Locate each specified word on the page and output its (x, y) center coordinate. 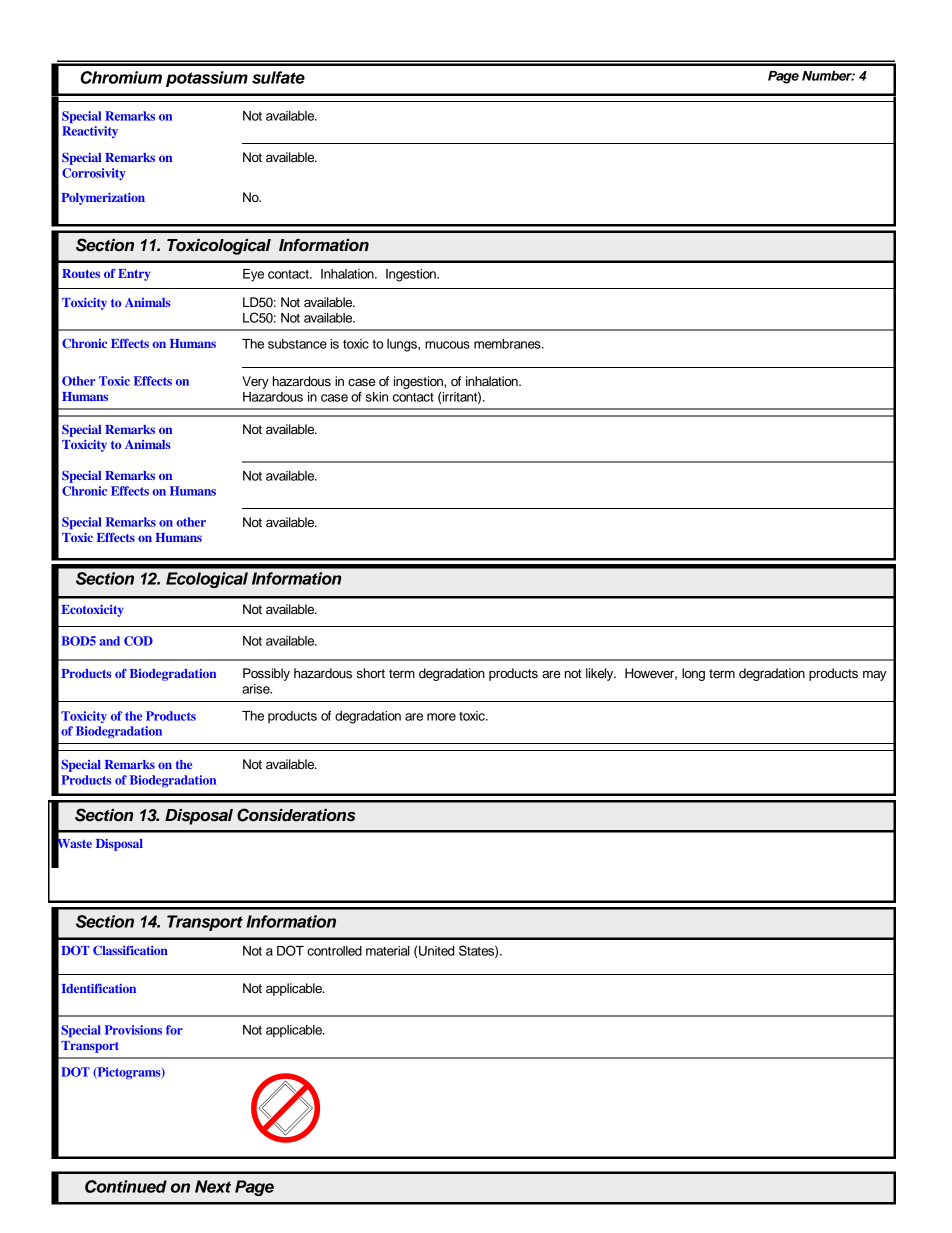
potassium (207, 79)
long (693, 674)
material (388, 951)
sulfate (278, 77)
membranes (508, 344)
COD (138, 641)
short (371, 673)
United (437, 951)
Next (213, 1186)
